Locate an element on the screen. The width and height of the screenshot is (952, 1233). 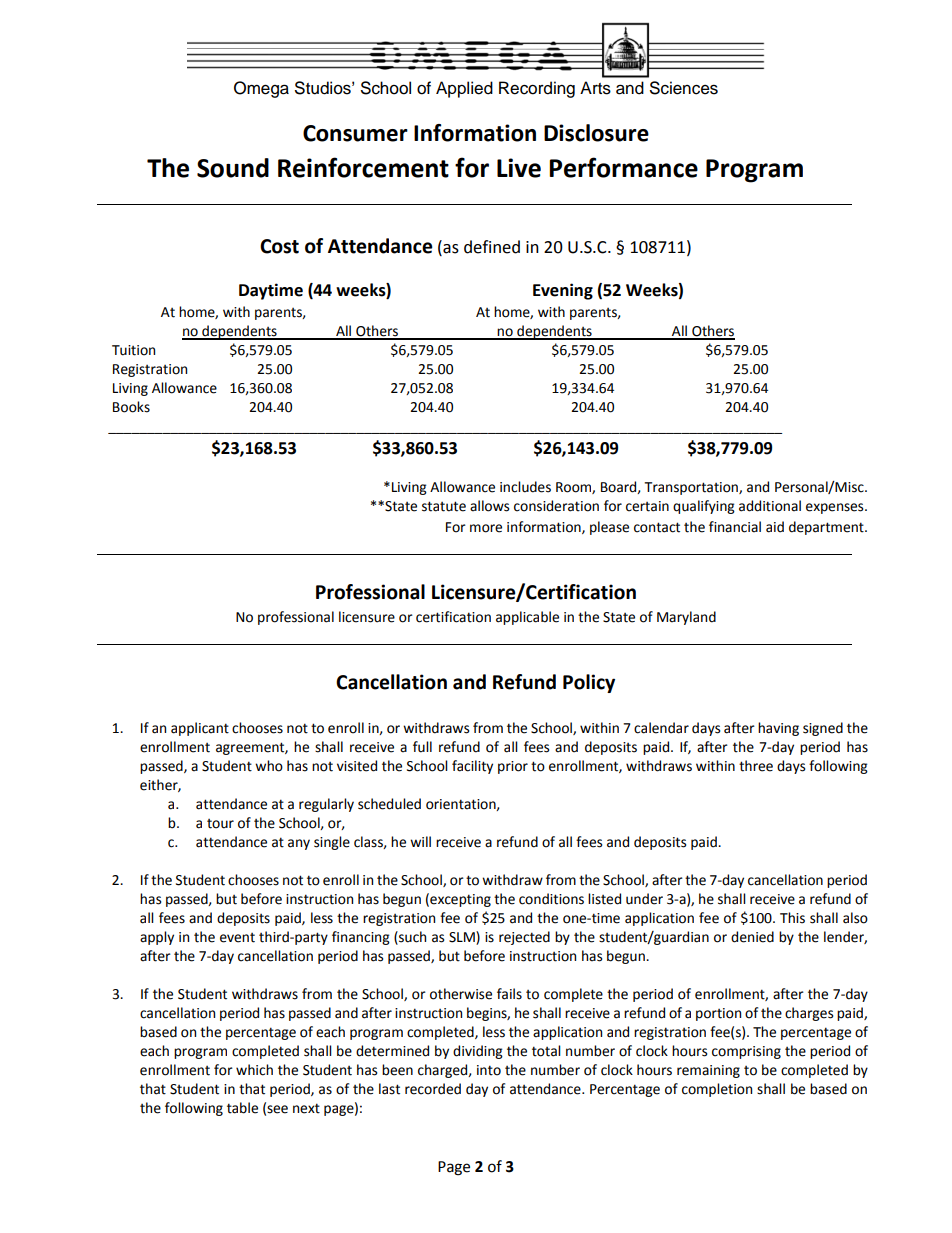
which is located at coordinates (254, 1070).
